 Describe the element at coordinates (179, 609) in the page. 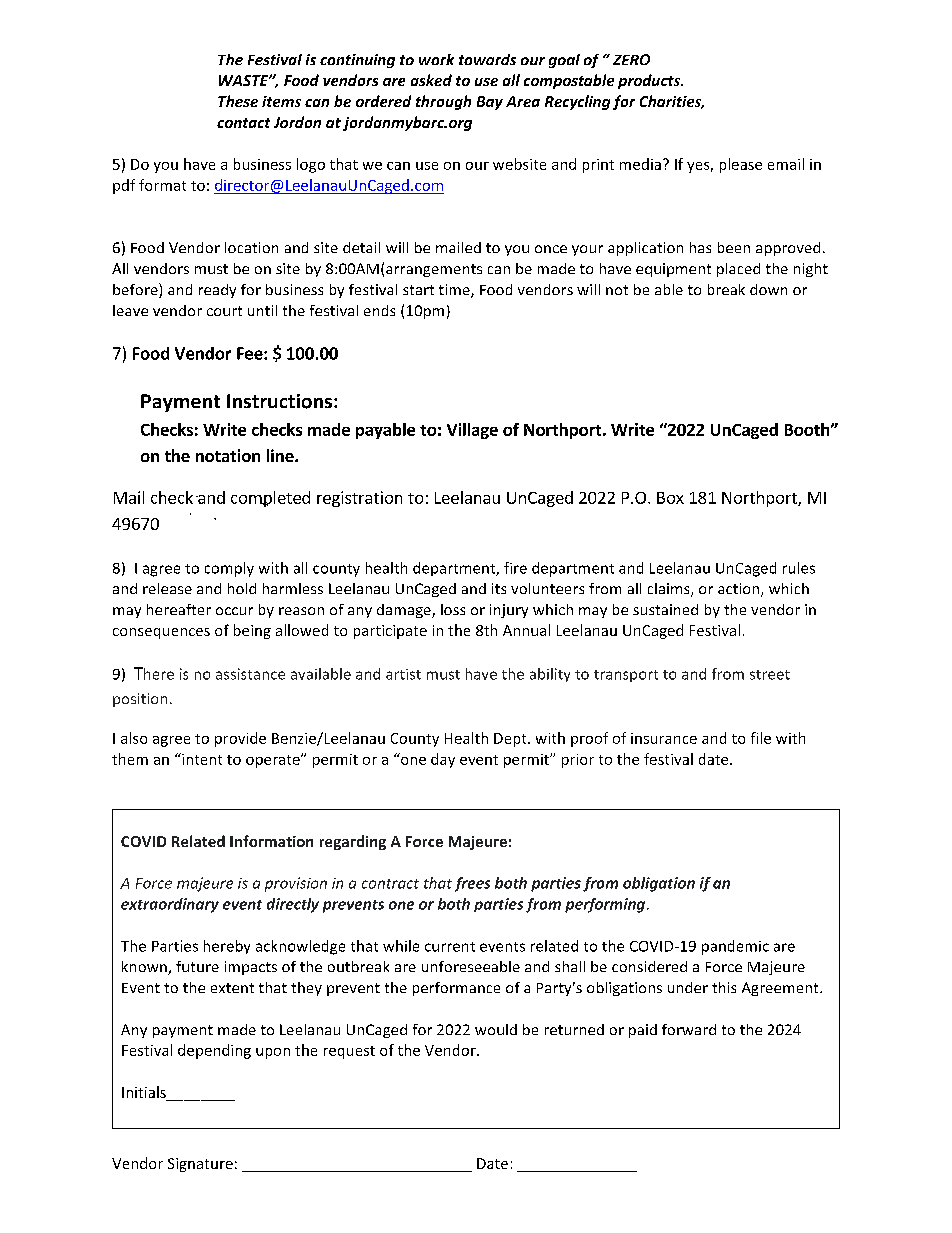

I see `hereafter` at that location.
